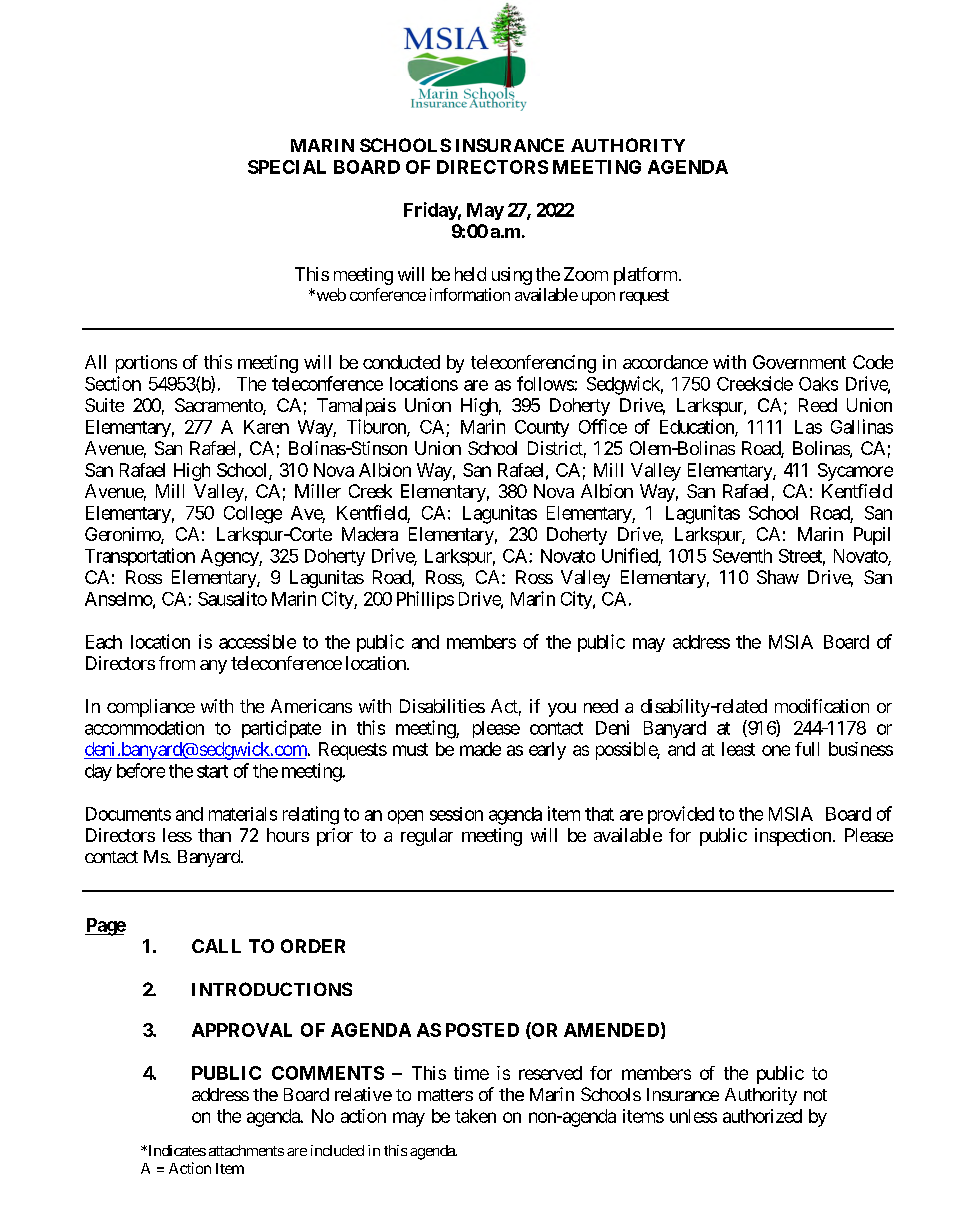  I want to click on attachments, so click(246, 1150).
